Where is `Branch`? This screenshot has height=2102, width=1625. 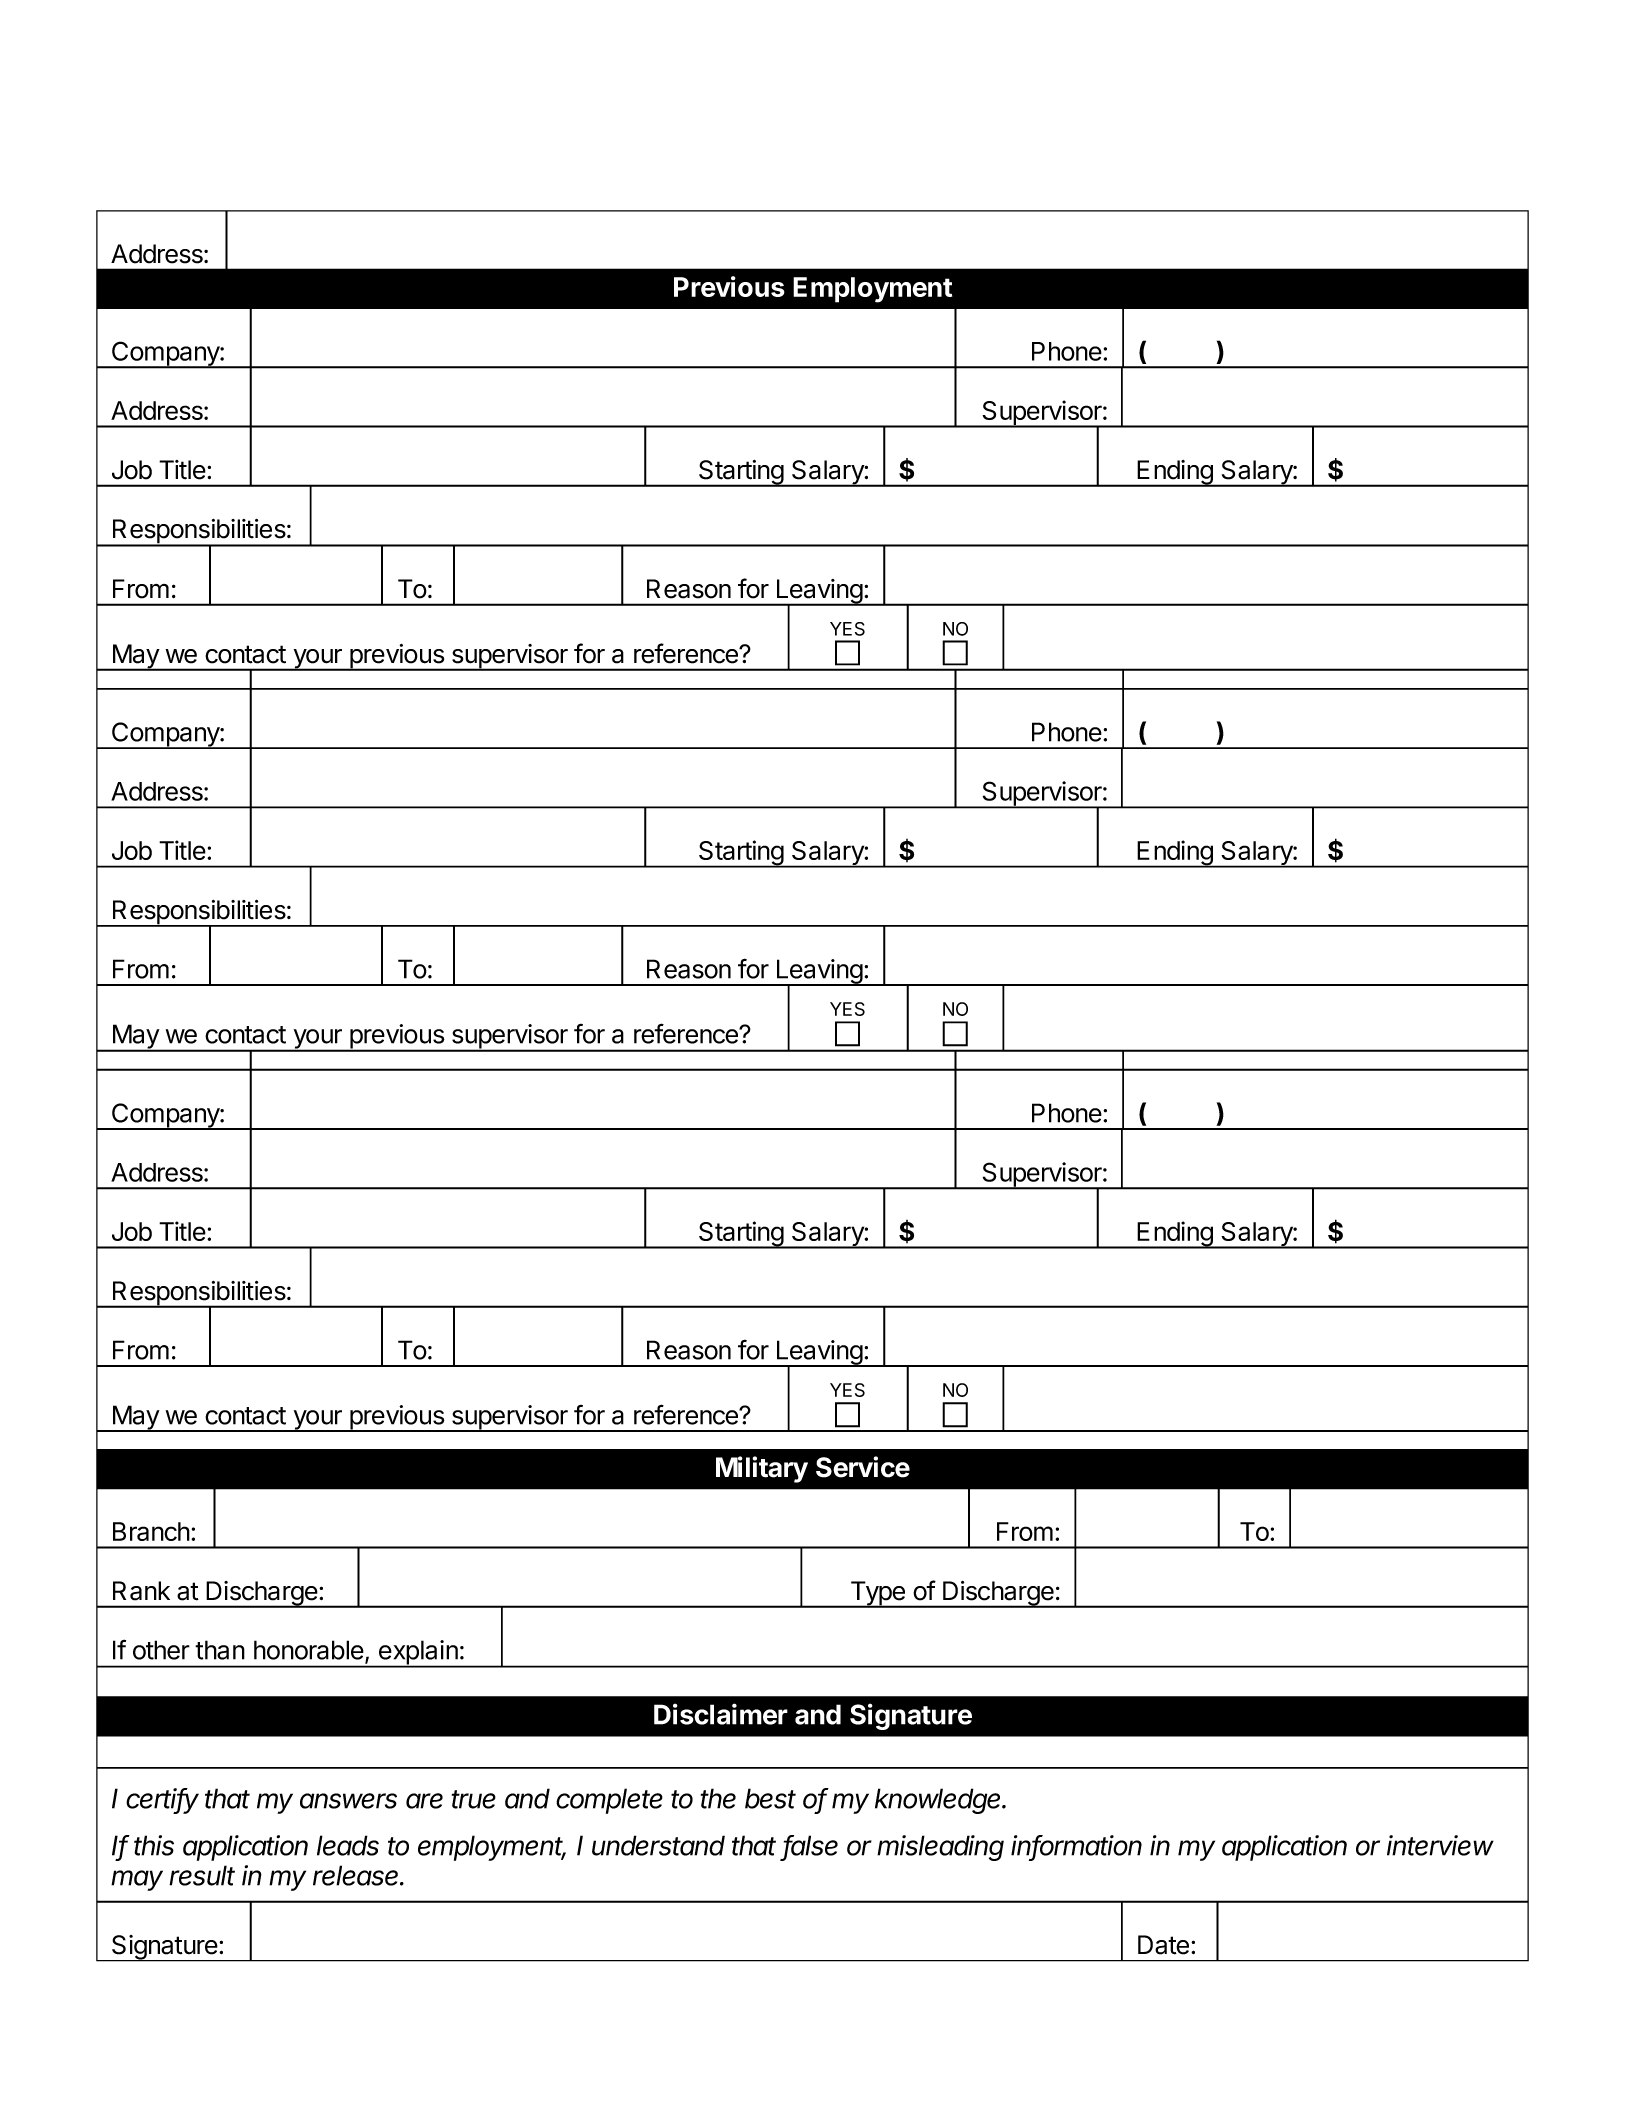
Branch is located at coordinates (151, 1531).
